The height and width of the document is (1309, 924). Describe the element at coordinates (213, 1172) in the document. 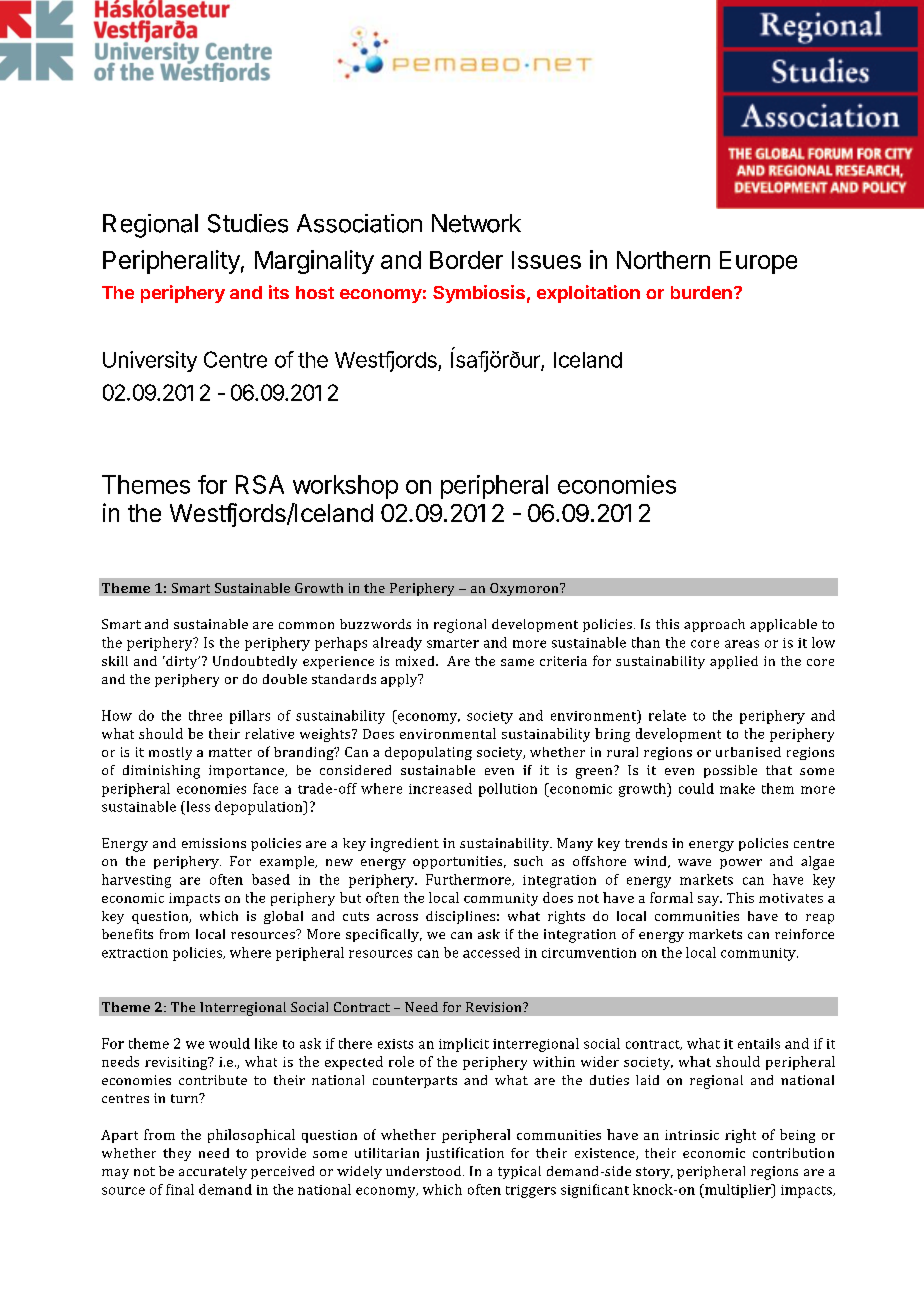

I see `accurately` at that location.
